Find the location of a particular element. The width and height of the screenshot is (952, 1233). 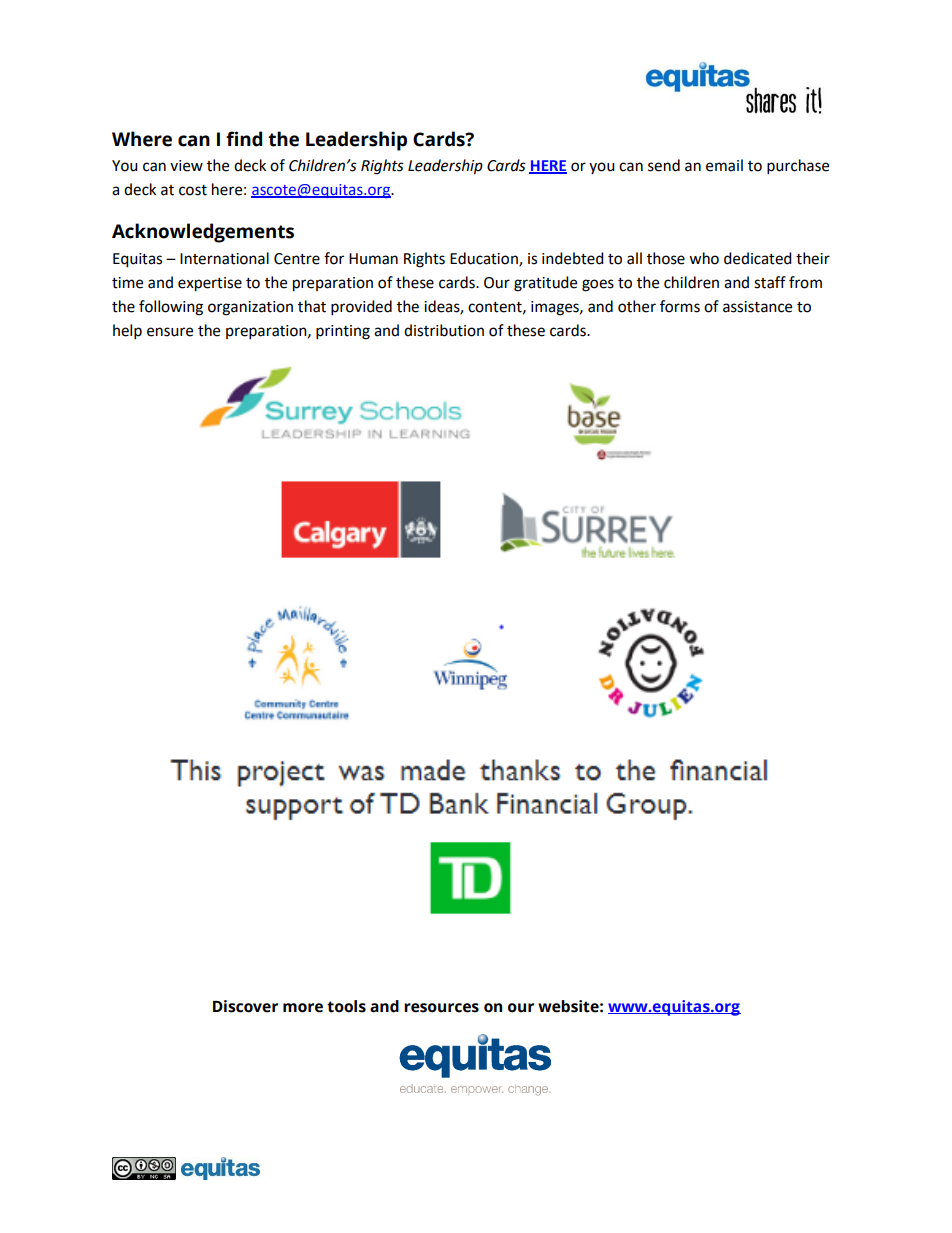

email is located at coordinates (724, 165).
